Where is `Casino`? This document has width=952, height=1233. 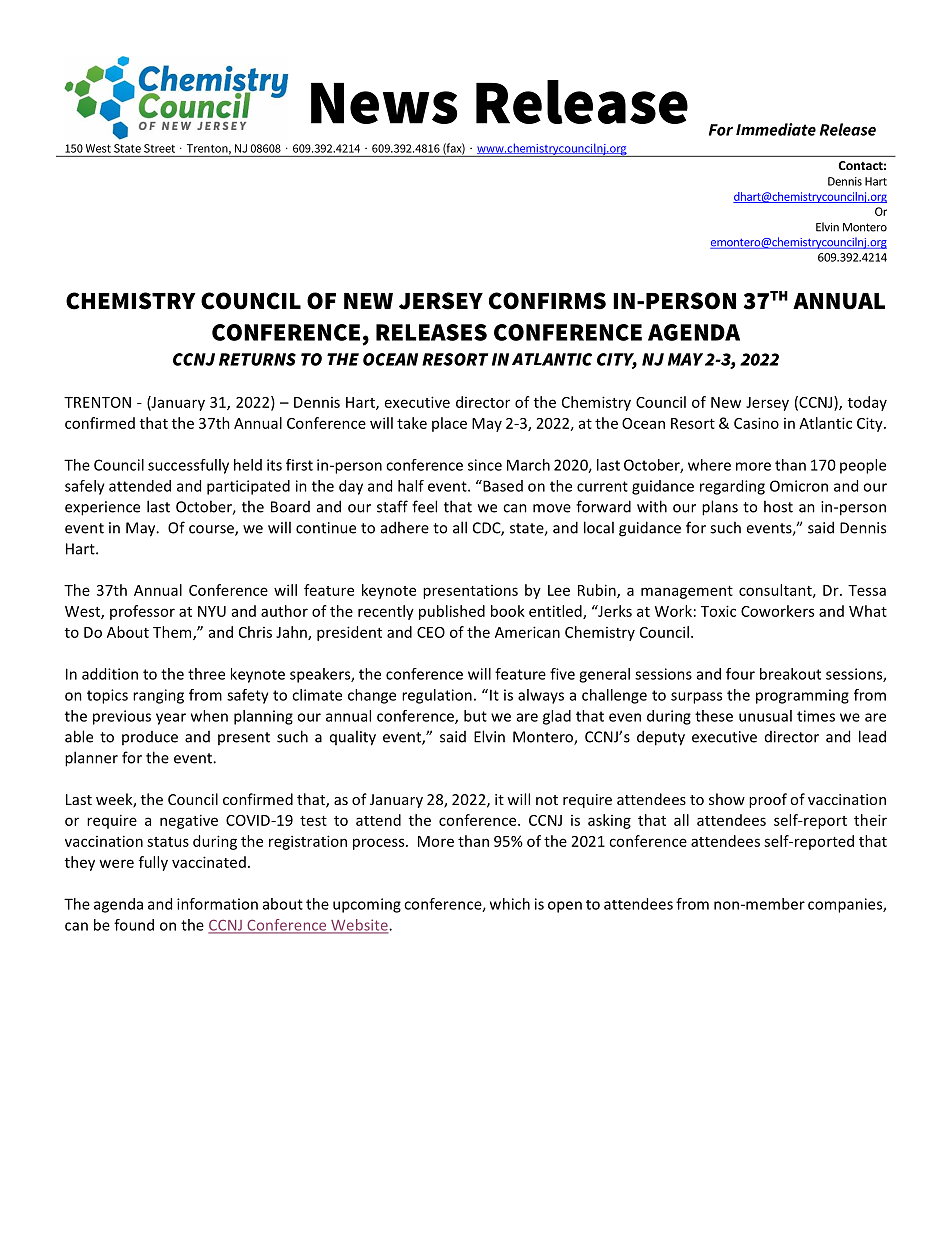
Casino is located at coordinates (756, 423).
